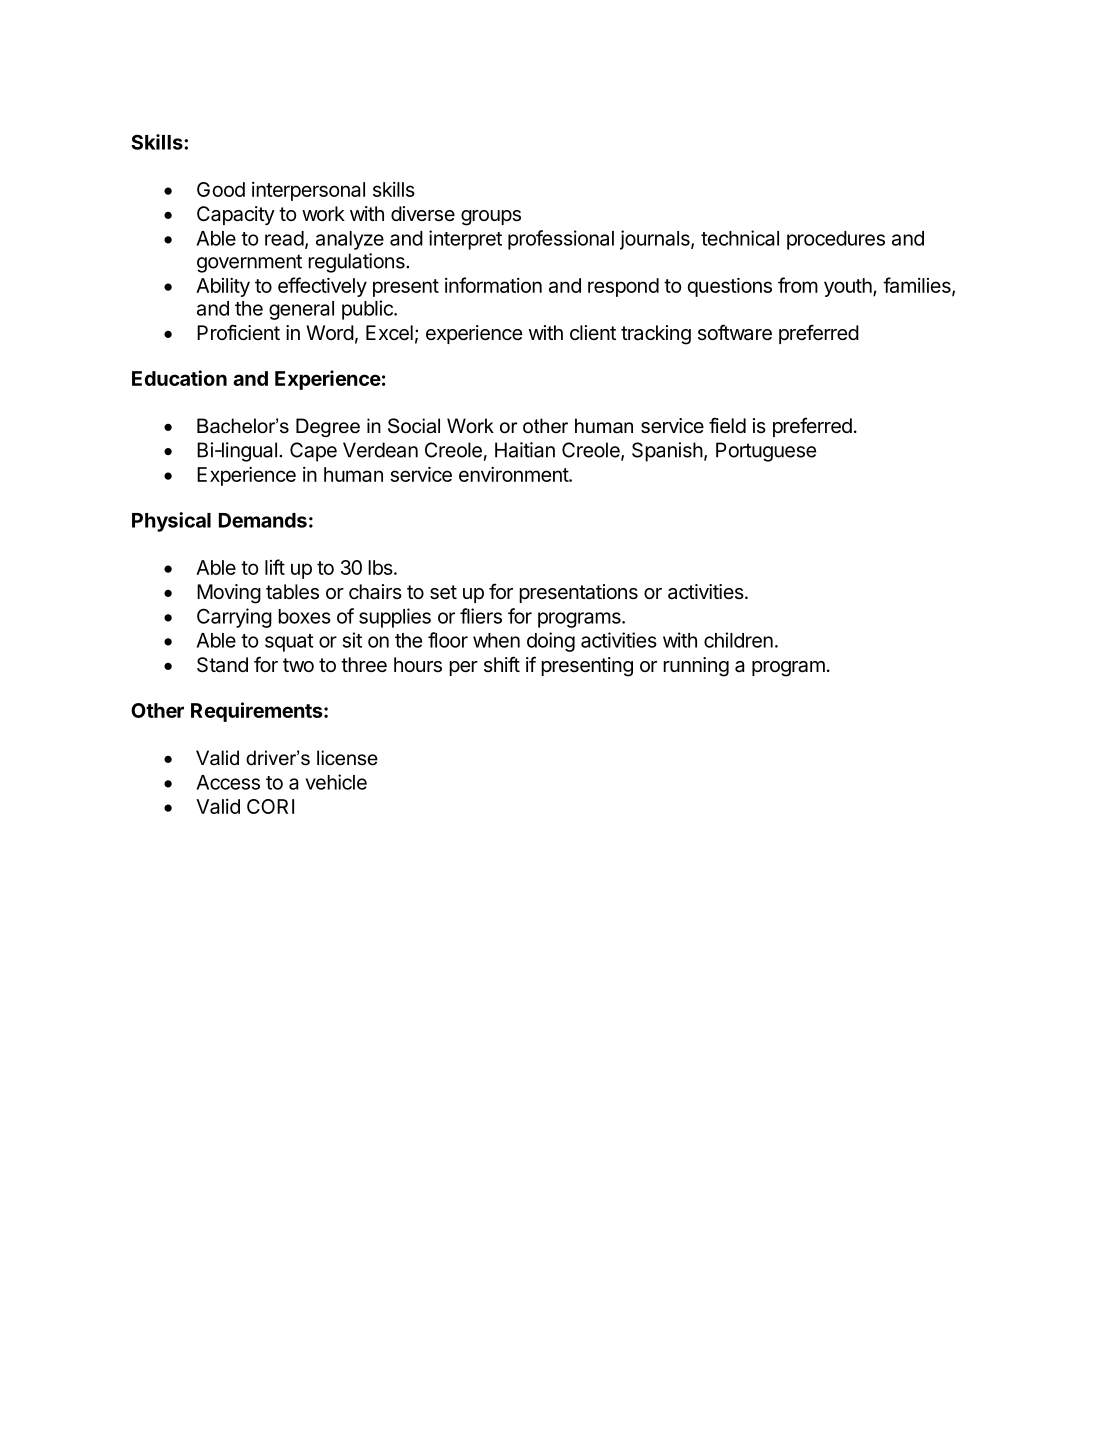  Describe the element at coordinates (525, 450) in the page. I see `Haitian` at that location.
